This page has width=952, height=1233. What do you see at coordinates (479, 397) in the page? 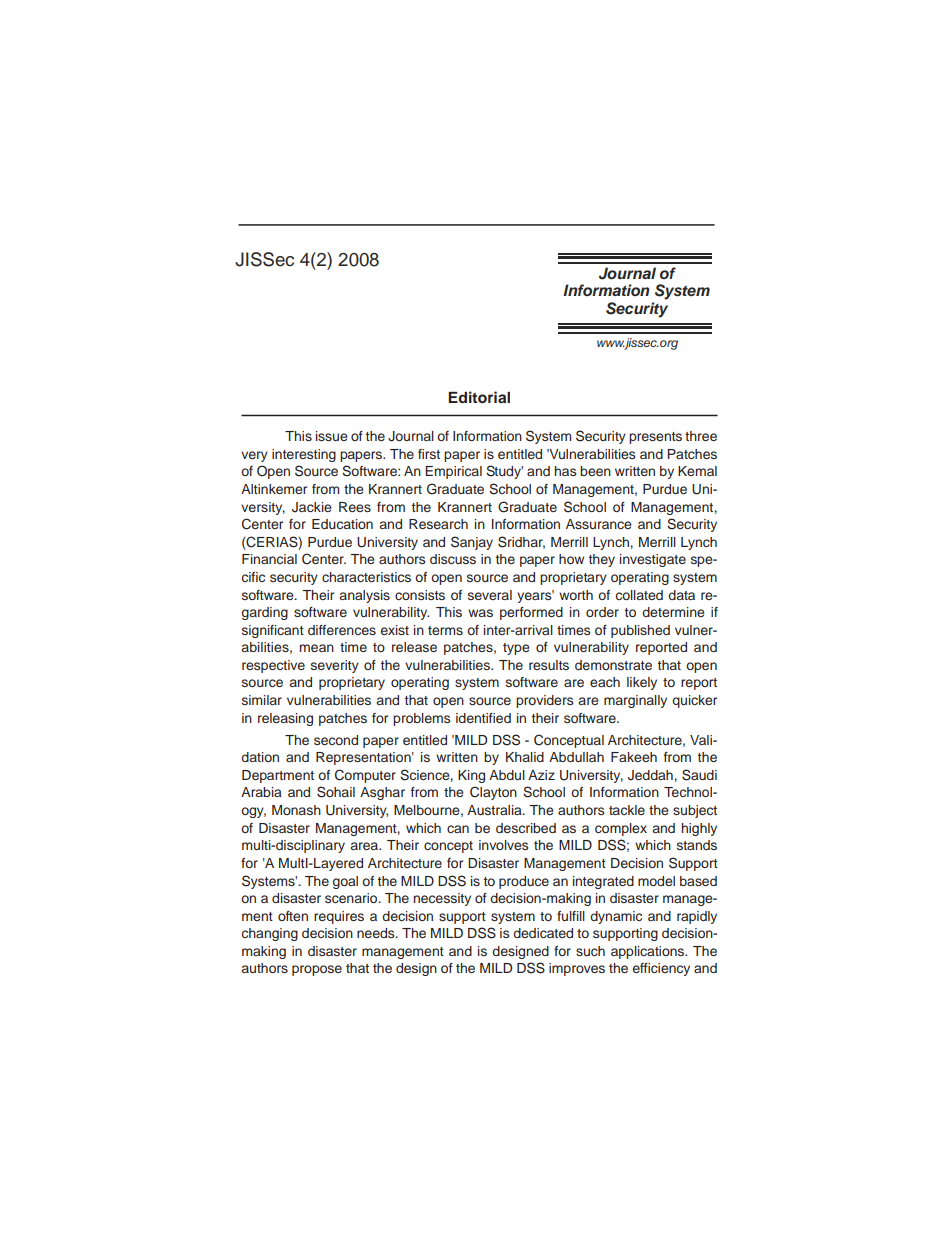
I see `Editorial` at bounding box center [479, 397].
